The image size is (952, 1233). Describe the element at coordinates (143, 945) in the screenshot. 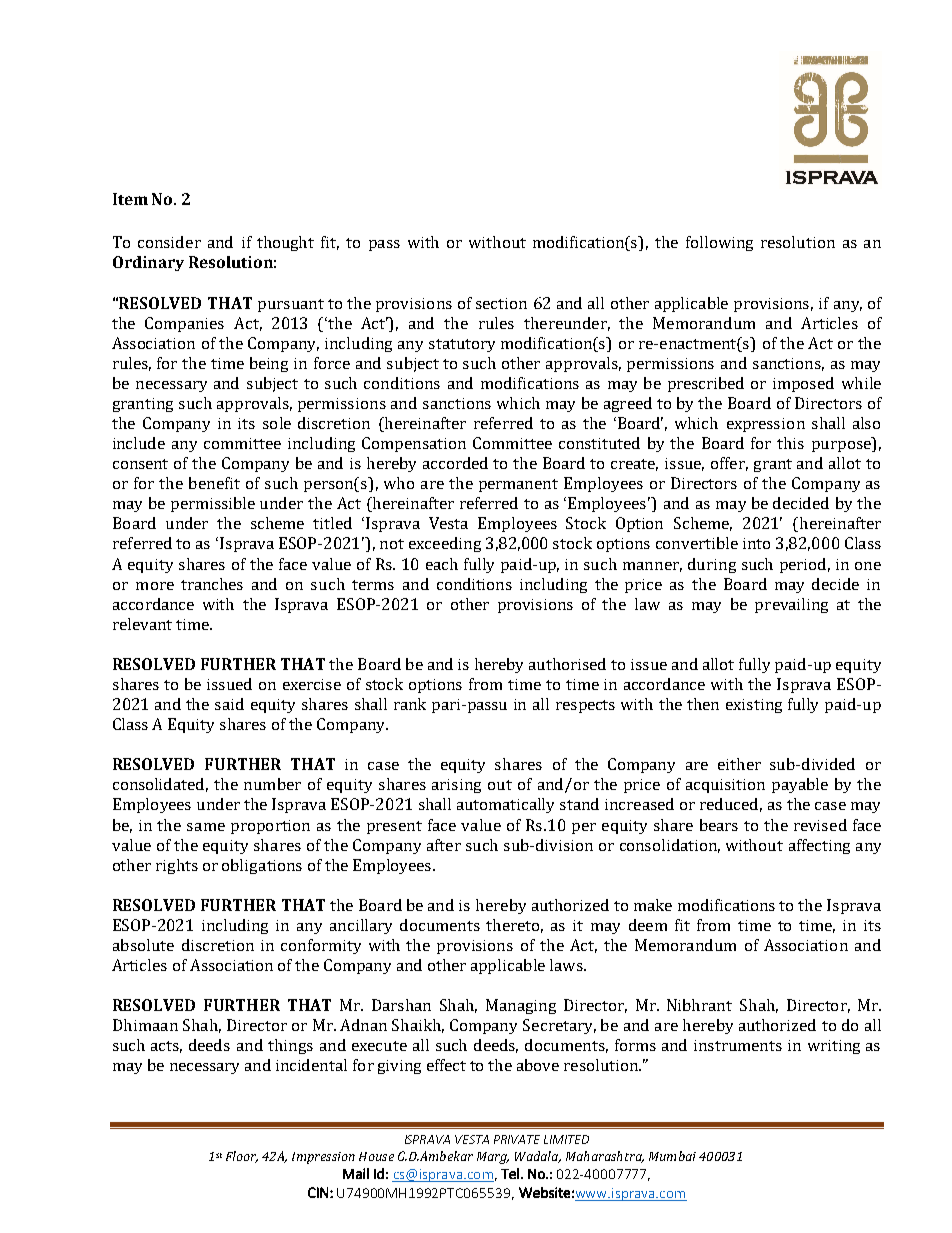

I see `absolute` at that location.
